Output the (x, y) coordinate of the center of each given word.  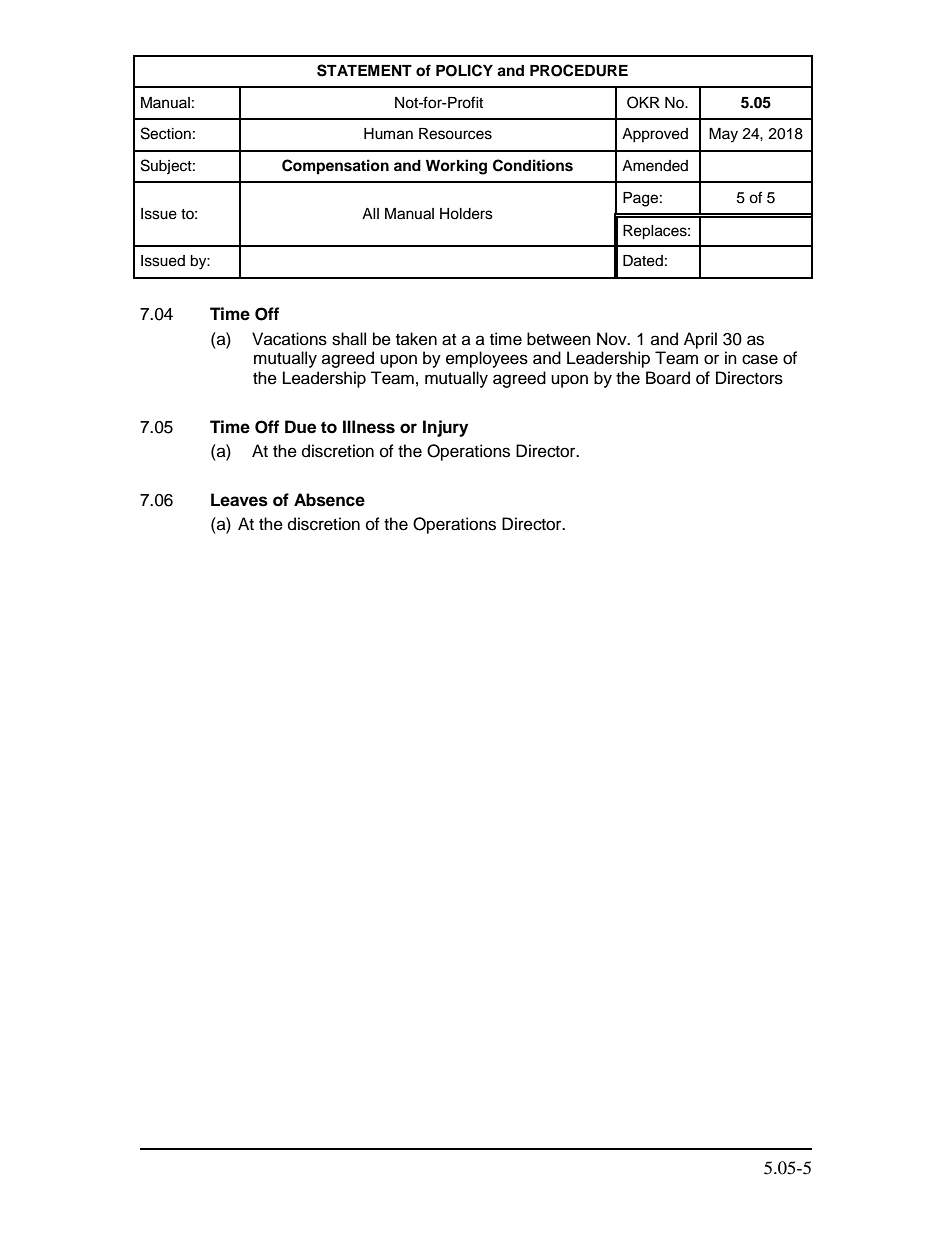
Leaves (239, 500)
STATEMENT (364, 70)
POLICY (464, 70)
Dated (643, 261)
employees (487, 359)
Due (300, 427)
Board (668, 378)
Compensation (335, 167)
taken (416, 339)
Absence (329, 500)
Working (456, 167)
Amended (655, 166)
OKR (643, 102)
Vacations (289, 339)
